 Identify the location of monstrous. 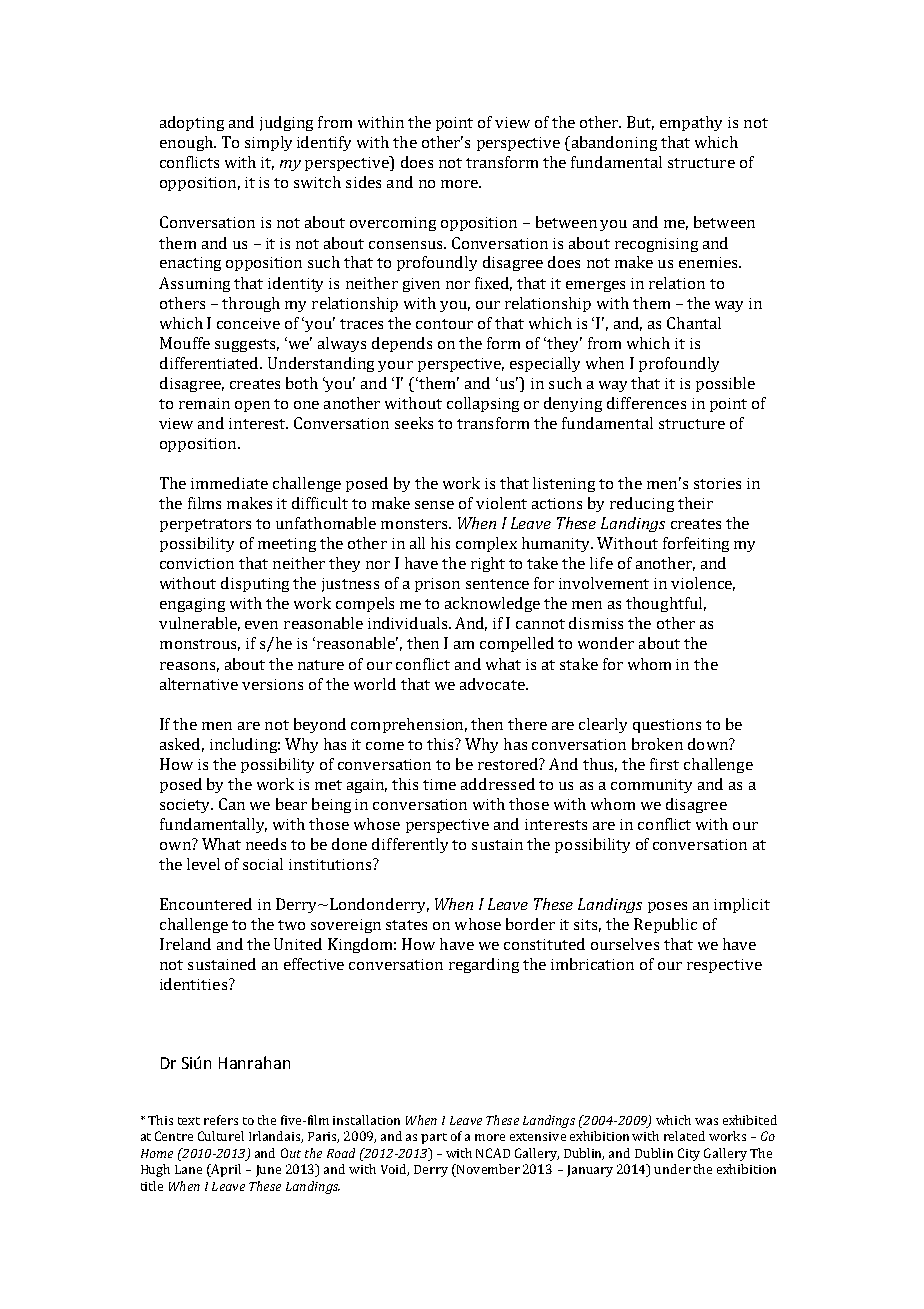
(200, 645).
